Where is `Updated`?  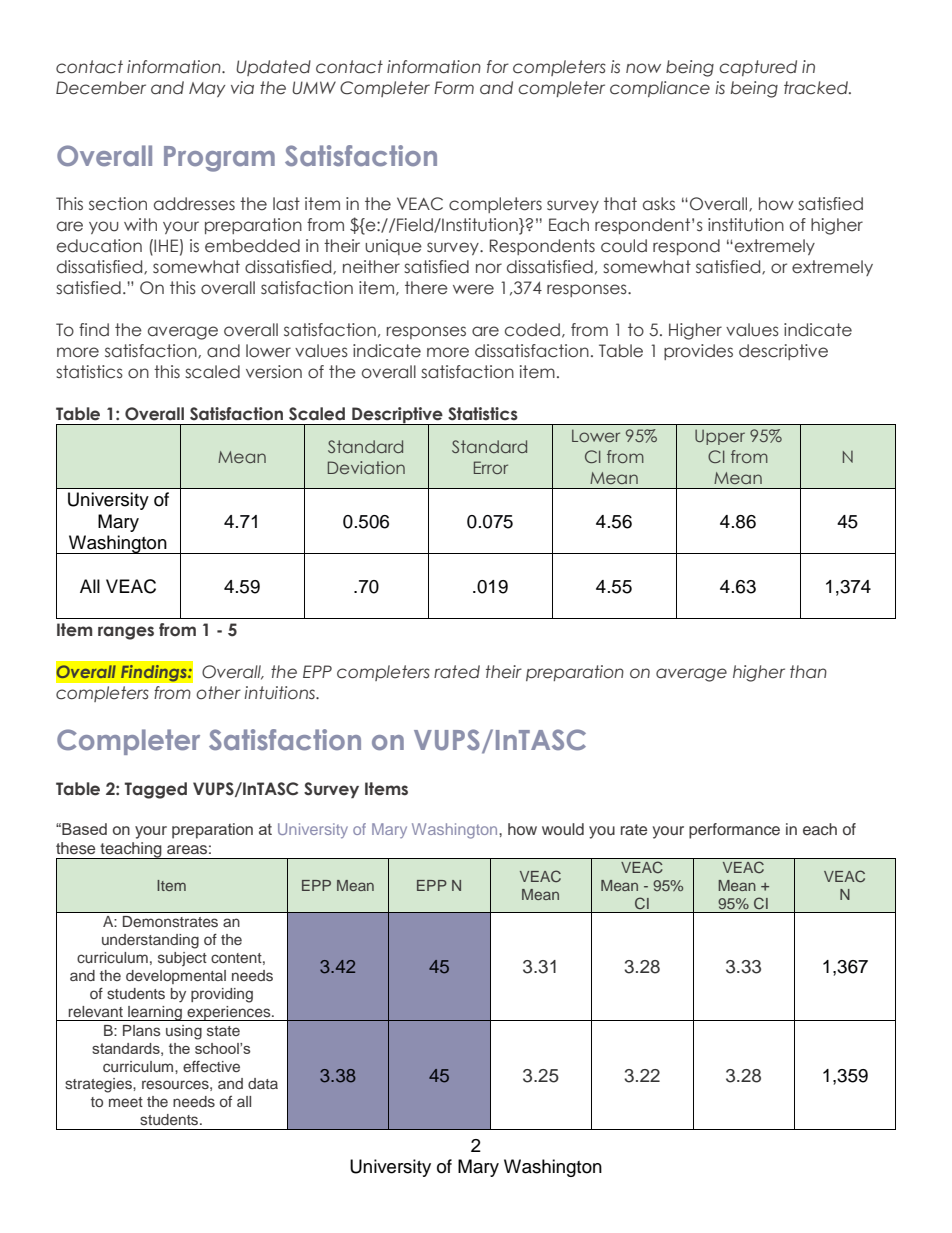
Updated is located at coordinates (273, 68).
